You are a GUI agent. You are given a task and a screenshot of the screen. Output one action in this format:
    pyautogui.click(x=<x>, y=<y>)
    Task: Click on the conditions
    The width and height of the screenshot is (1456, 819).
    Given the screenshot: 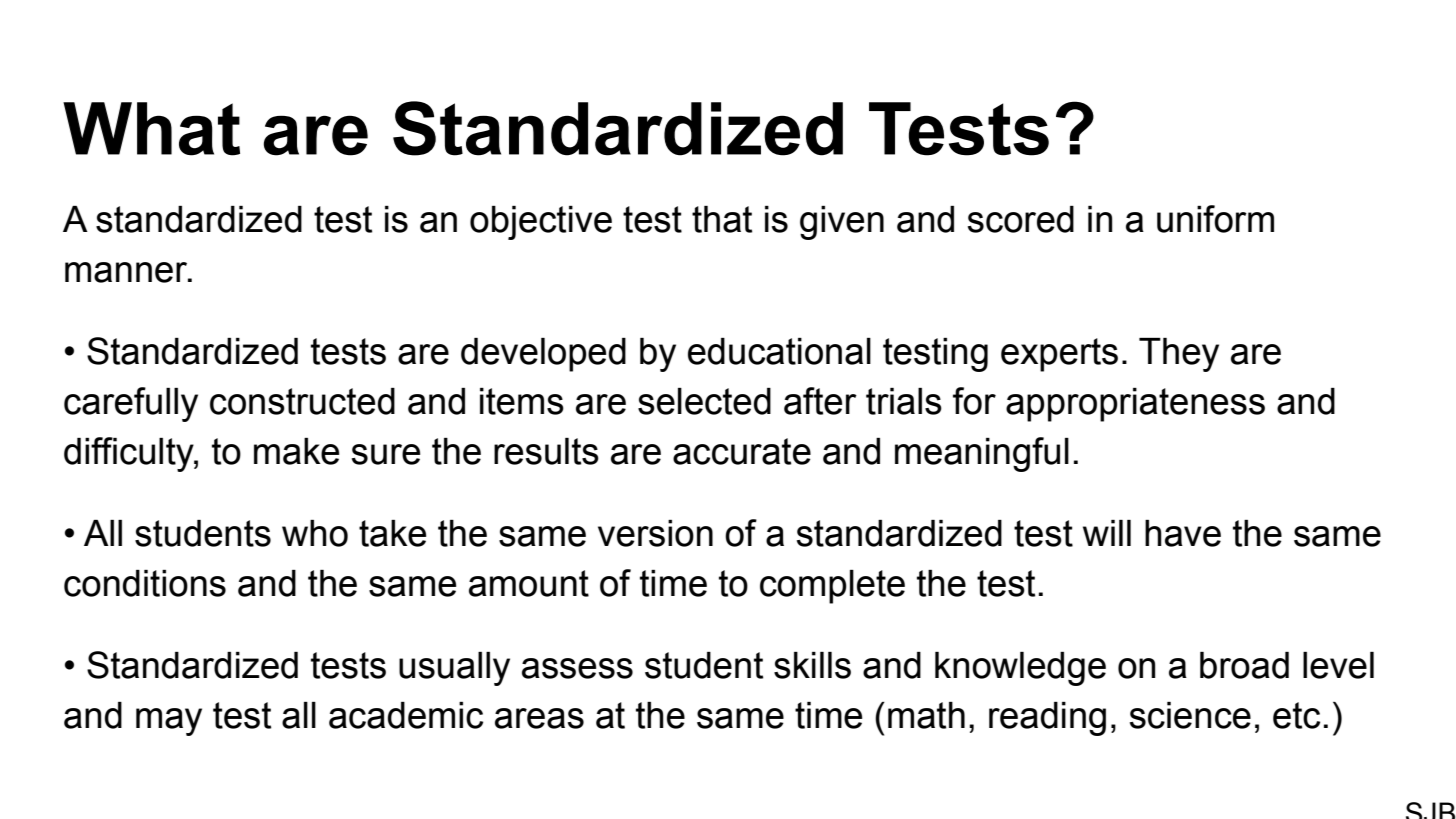 What is the action you would take?
    pyautogui.click(x=145, y=583)
